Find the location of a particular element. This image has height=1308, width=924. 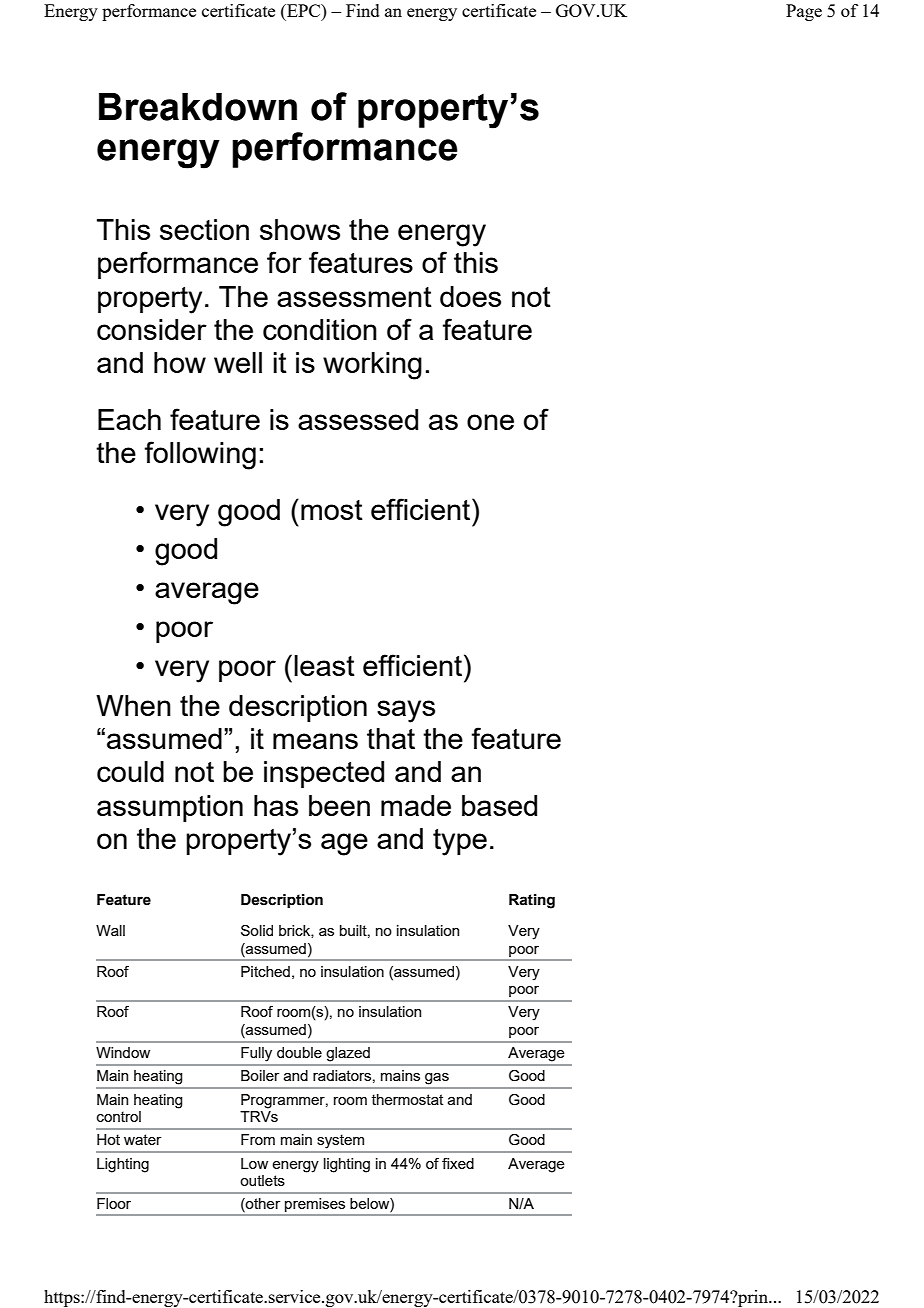

one is located at coordinates (490, 422).
